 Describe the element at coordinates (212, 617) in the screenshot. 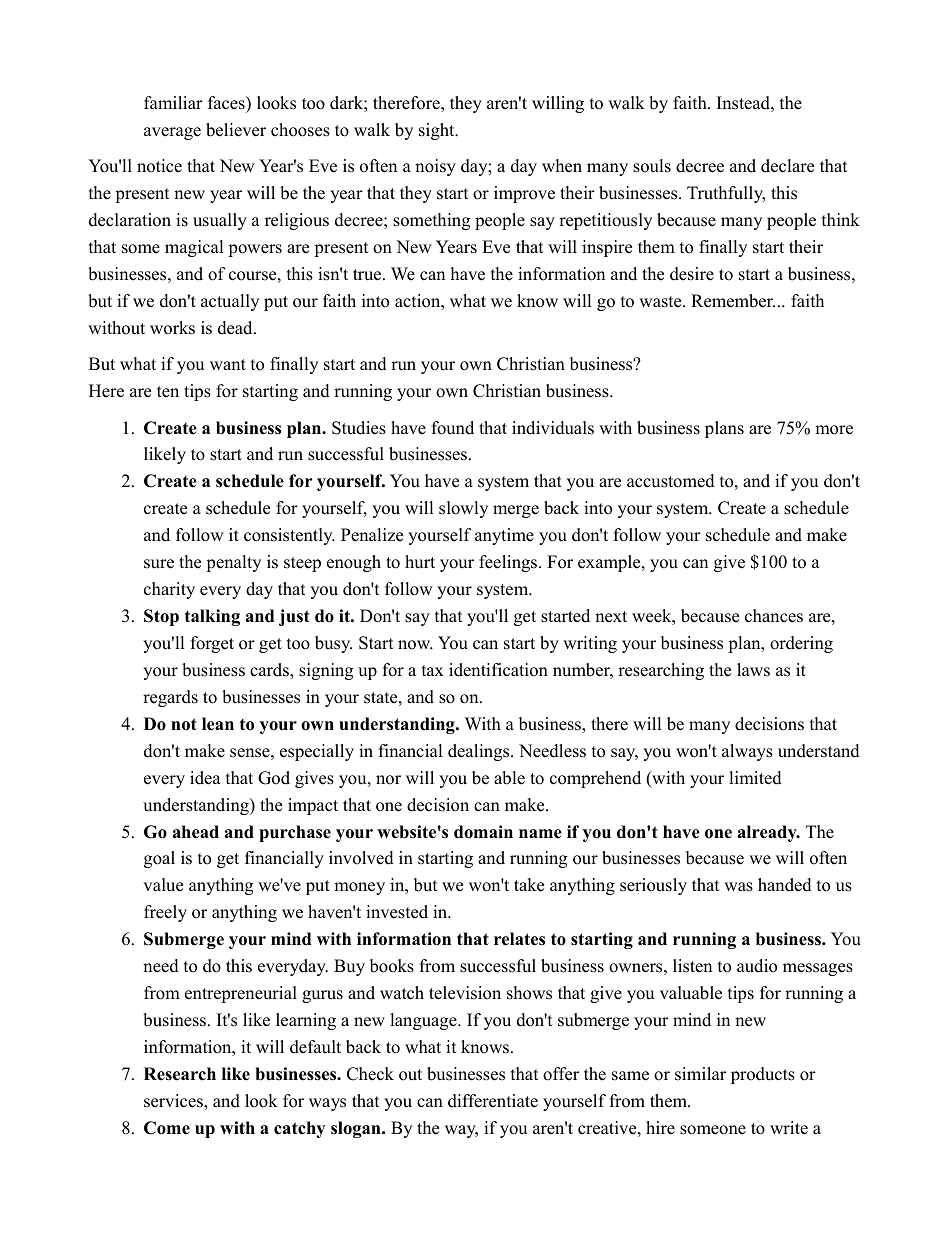

I see `talking` at that location.
